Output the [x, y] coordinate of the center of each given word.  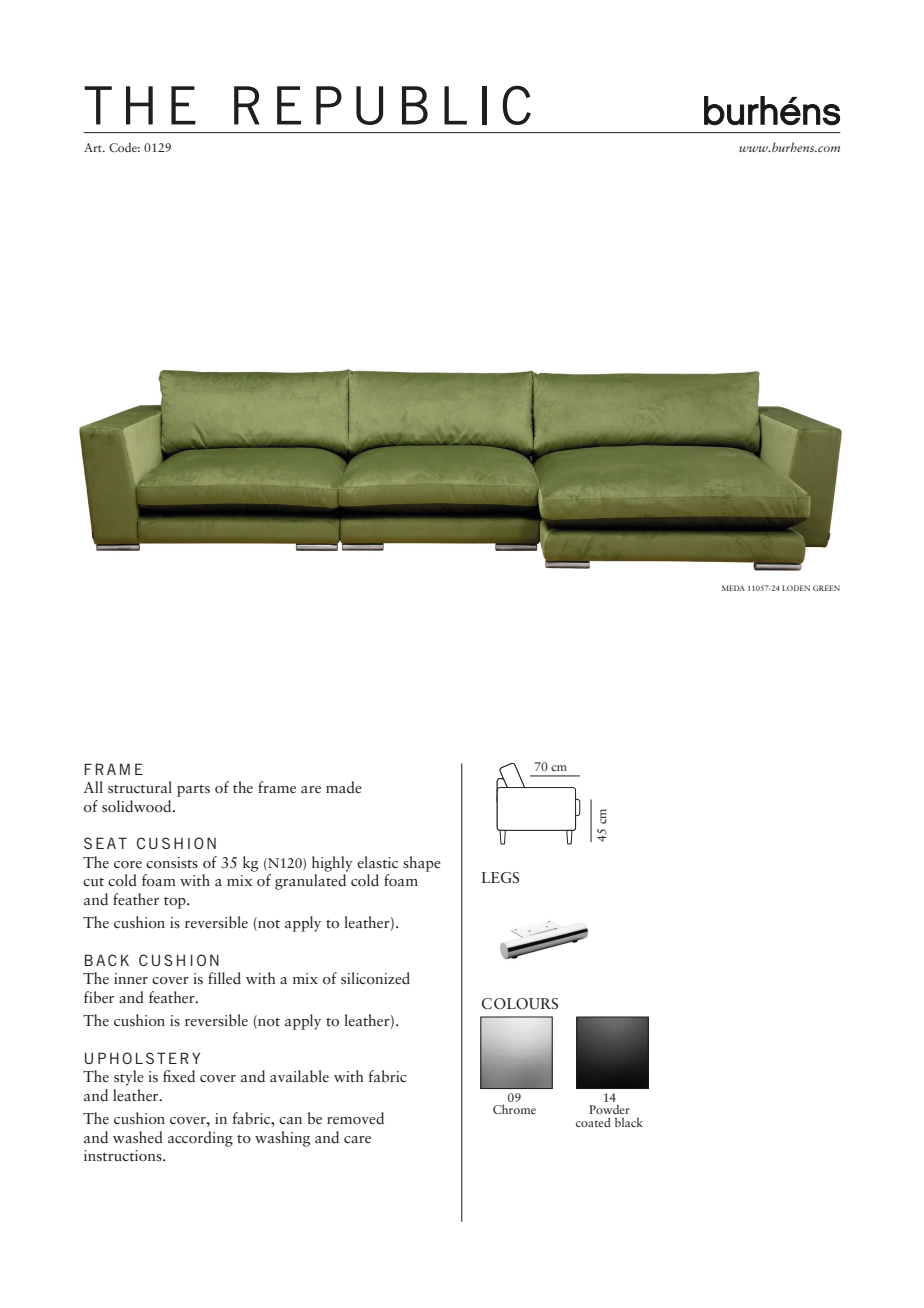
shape [422, 864]
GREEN [826, 588]
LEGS [500, 878]
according [200, 1139]
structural [140, 787]
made [344, 787]
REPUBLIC [382, 105]
